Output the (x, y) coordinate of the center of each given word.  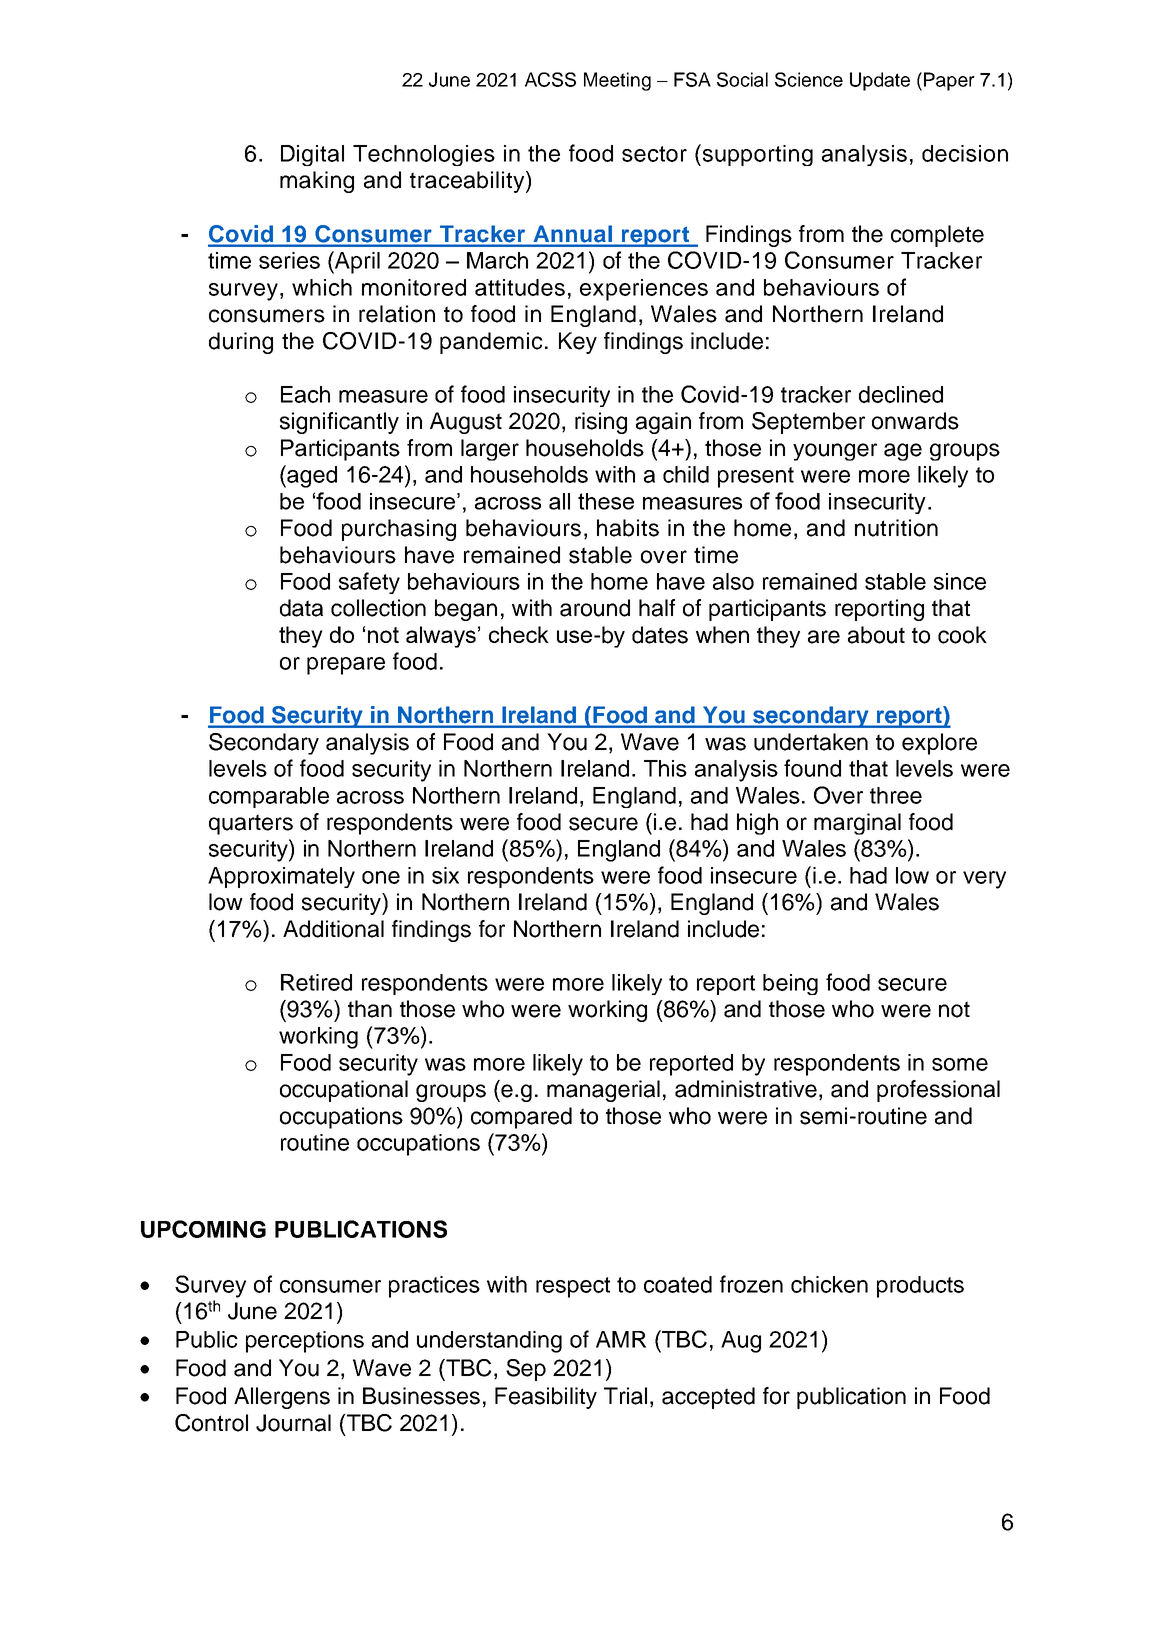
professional (938, 1091)
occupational (344, 1091)
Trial (625, 1396)
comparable (269, 797)
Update (880, 81)
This (665, 768)
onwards (915, 421)
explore (939, 744)
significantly (339, 423)
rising (601, 423)
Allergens (282, 1398)
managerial (603, 1091)
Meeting (617, 81)
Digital (312, 155)
